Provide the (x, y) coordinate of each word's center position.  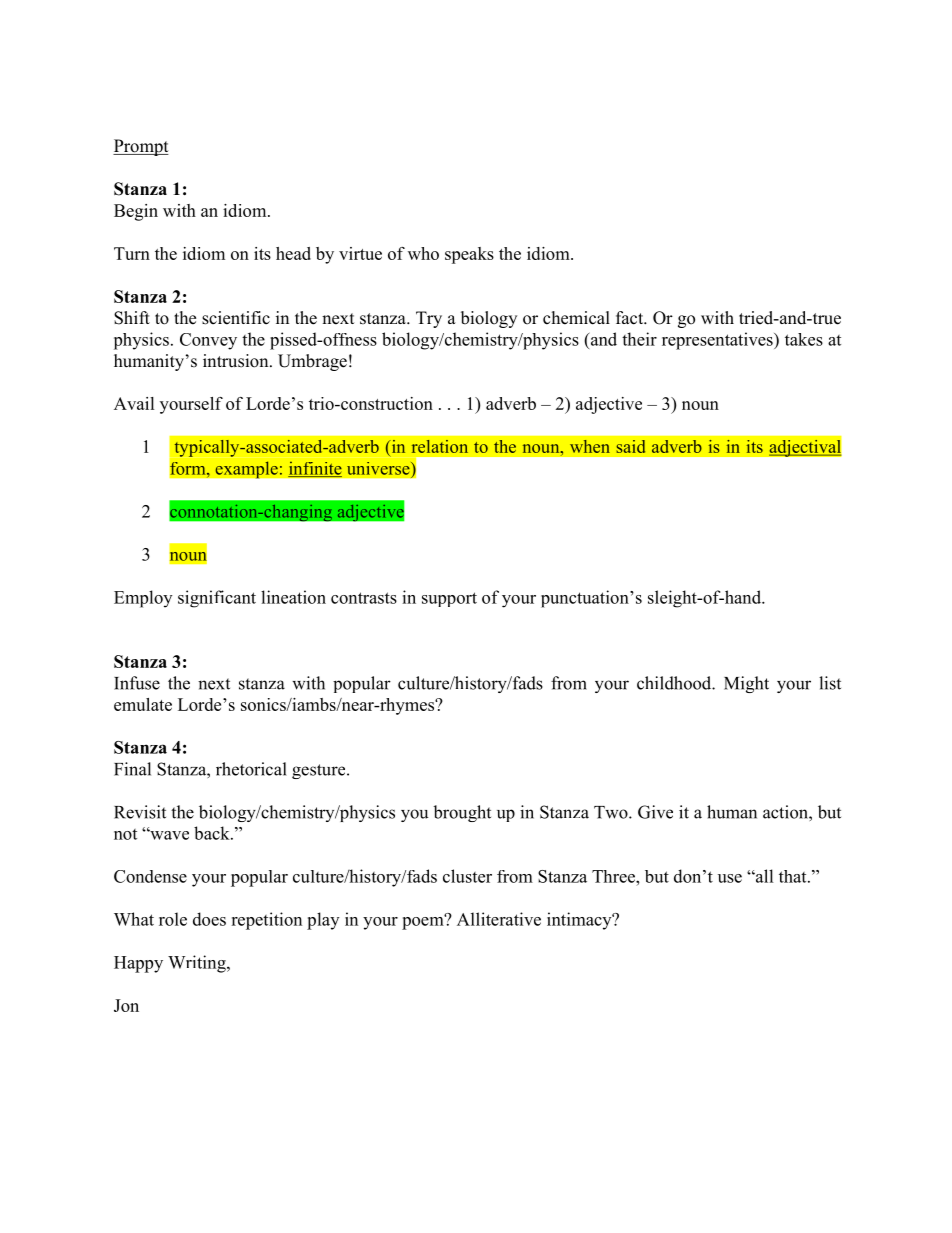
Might (746, 684)
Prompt (141, 147)
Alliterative (499, 919)
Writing (198, 964)
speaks (469, 255)
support (449, 599)
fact (631, 318)
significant (217, 599)
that (794, 876)
